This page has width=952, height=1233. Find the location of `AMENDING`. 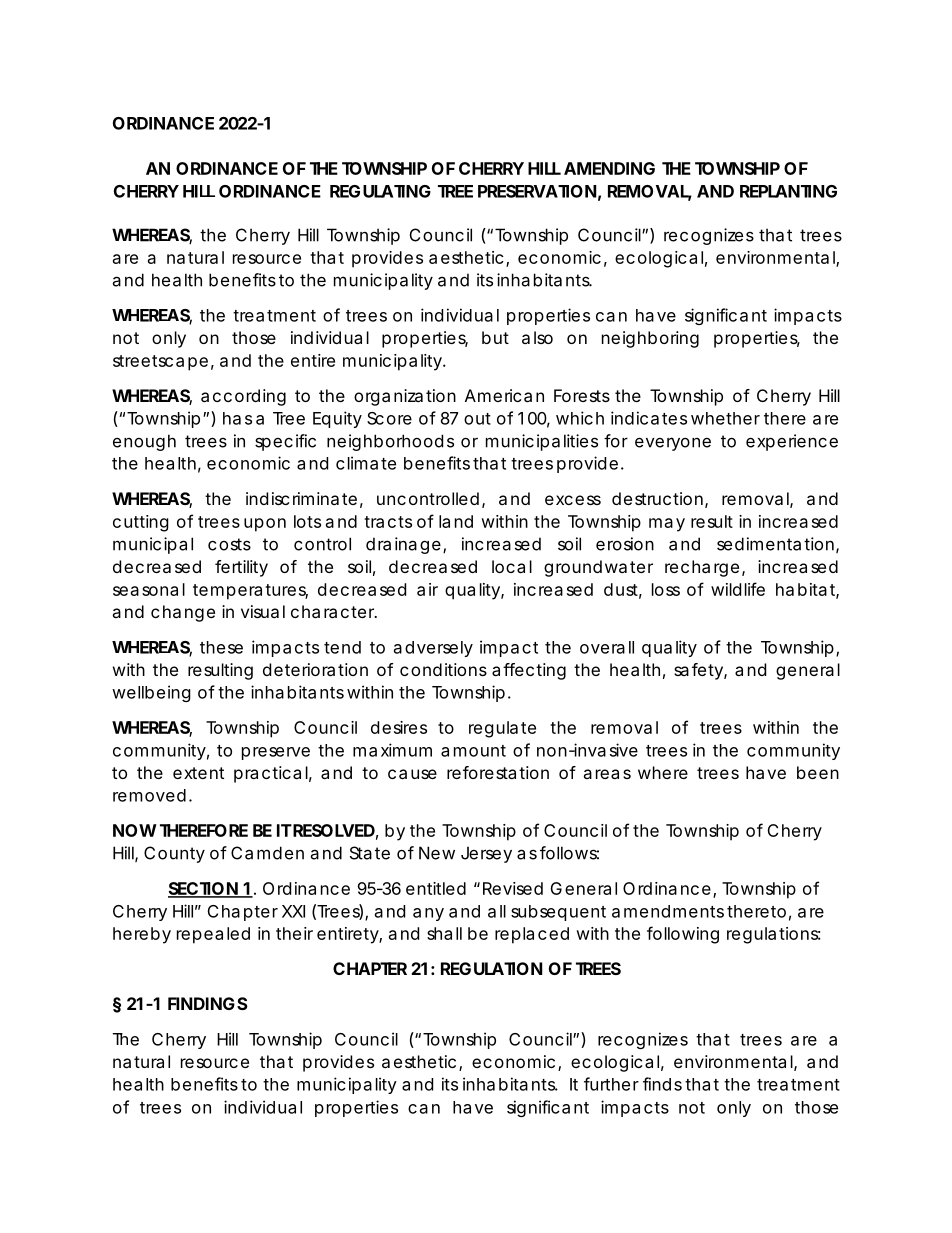

AMENDING is located at coordinates (609, 168).
